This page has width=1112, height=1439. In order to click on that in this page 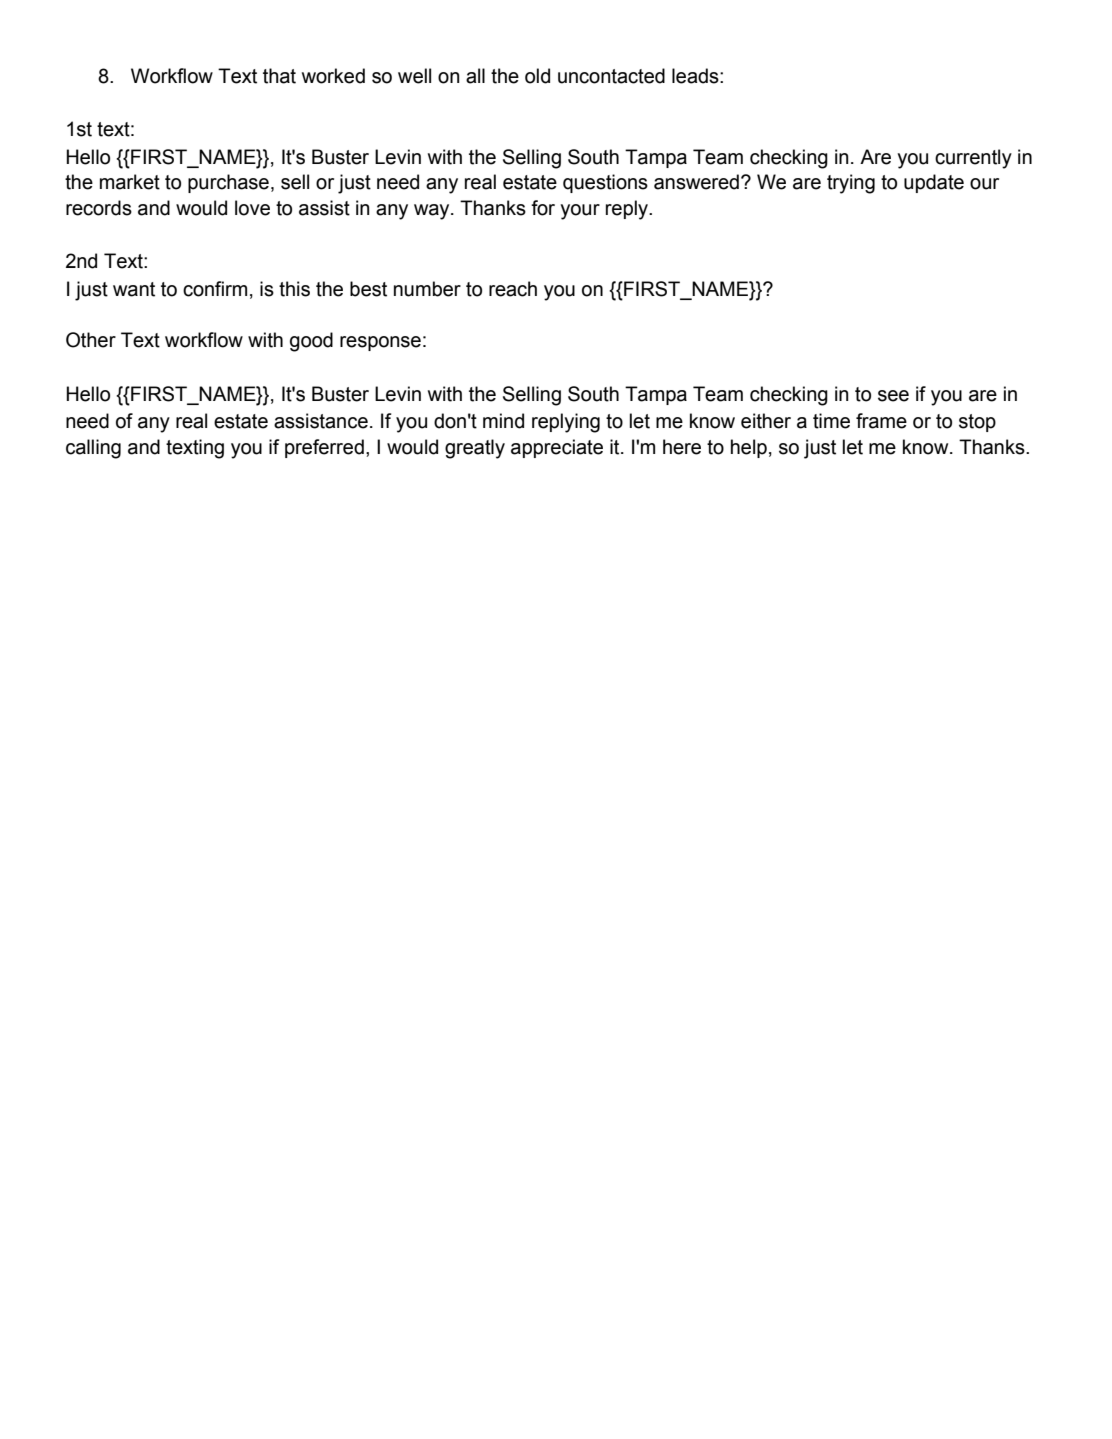, I will do `click(279, 76)`.
